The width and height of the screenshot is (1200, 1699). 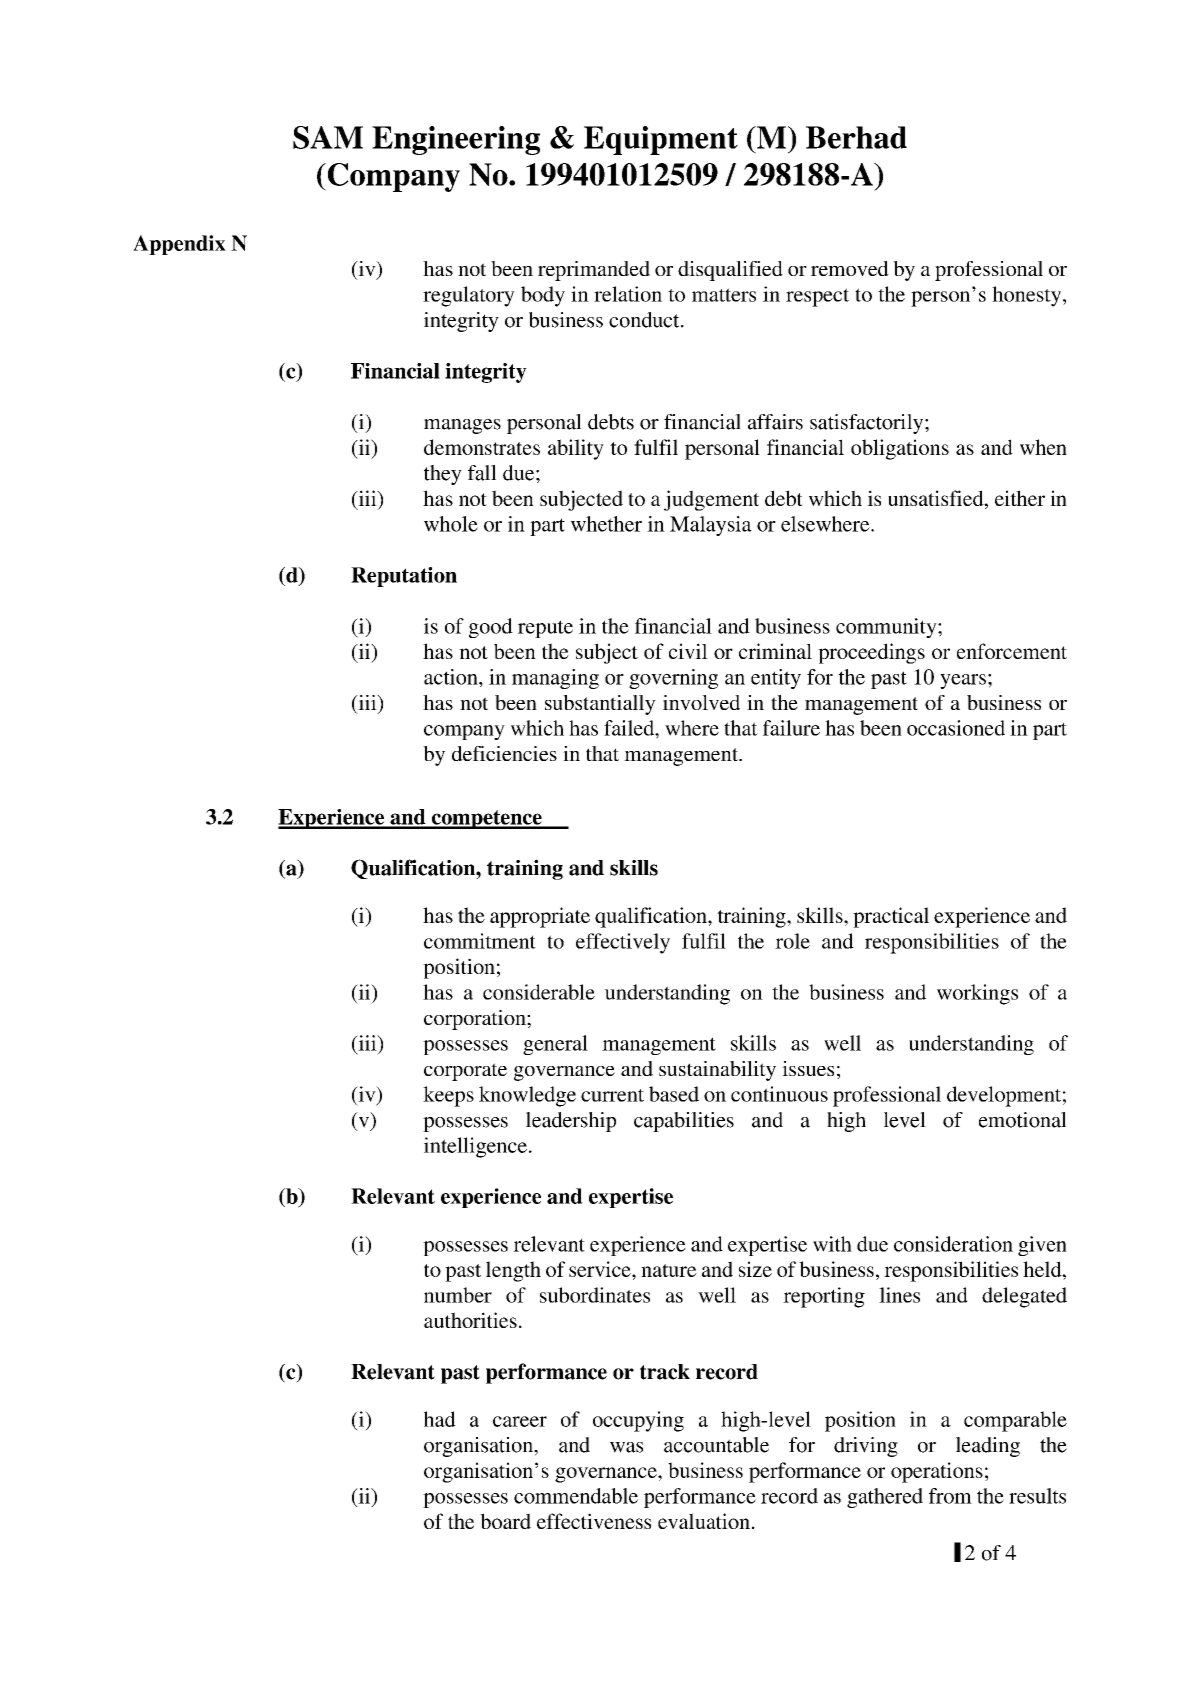 I want to click on Berhad, so click(x=856, y=137).
